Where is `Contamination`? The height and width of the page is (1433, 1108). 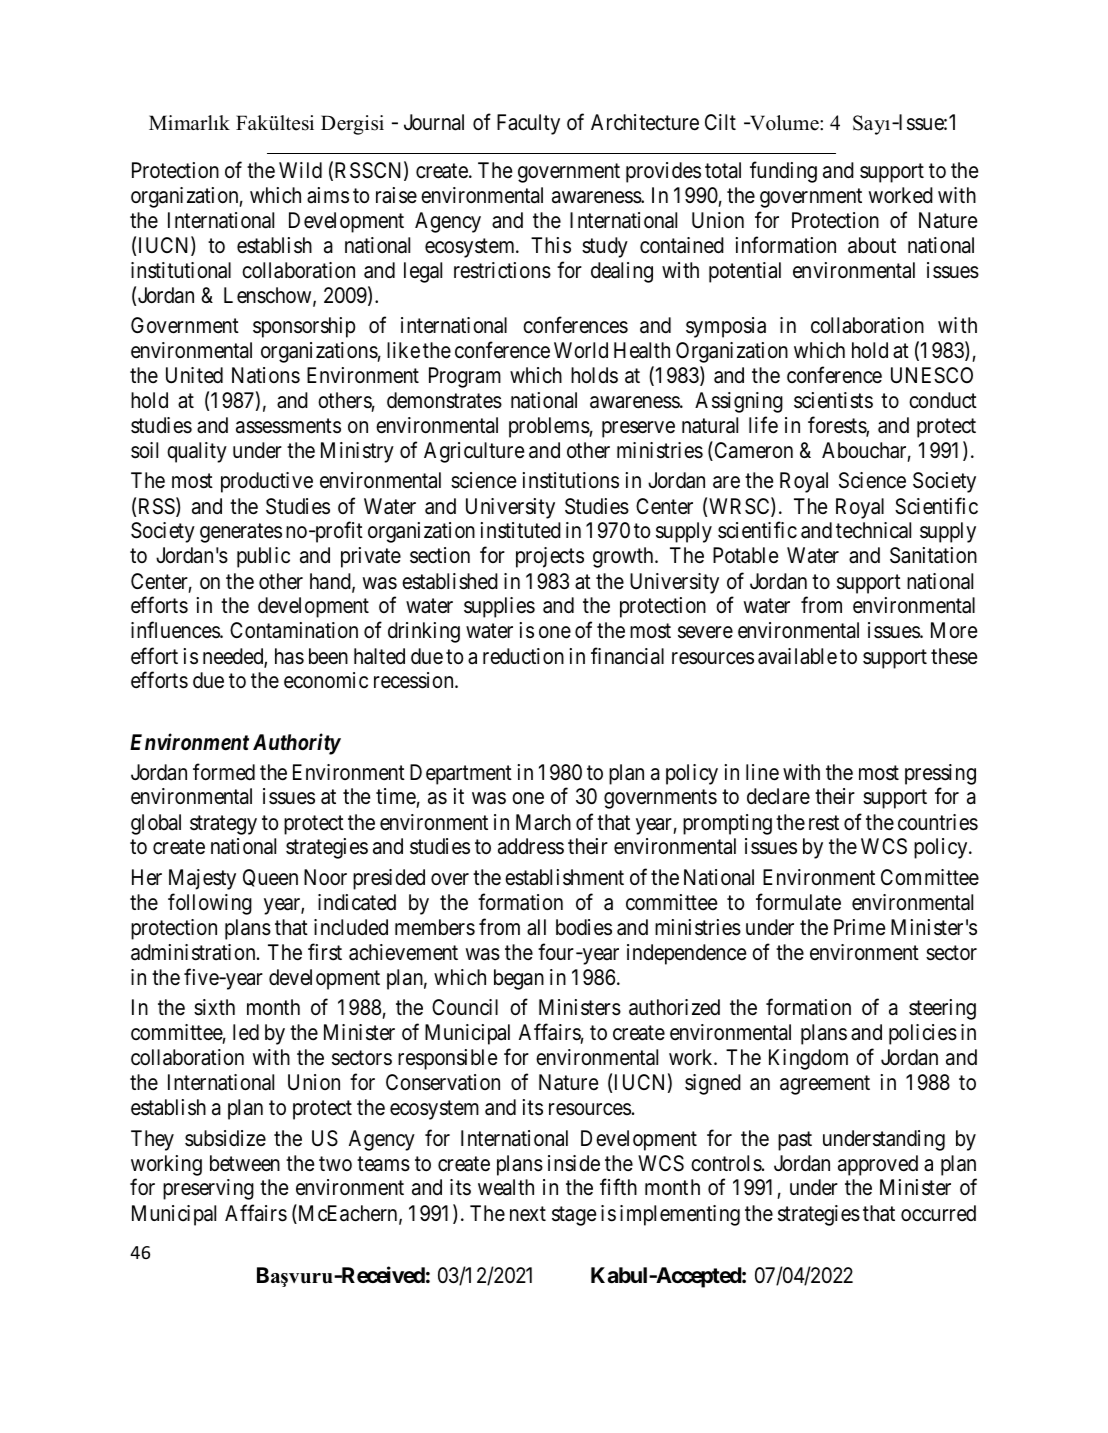
Contamination is located at coordinates (294, 630).
